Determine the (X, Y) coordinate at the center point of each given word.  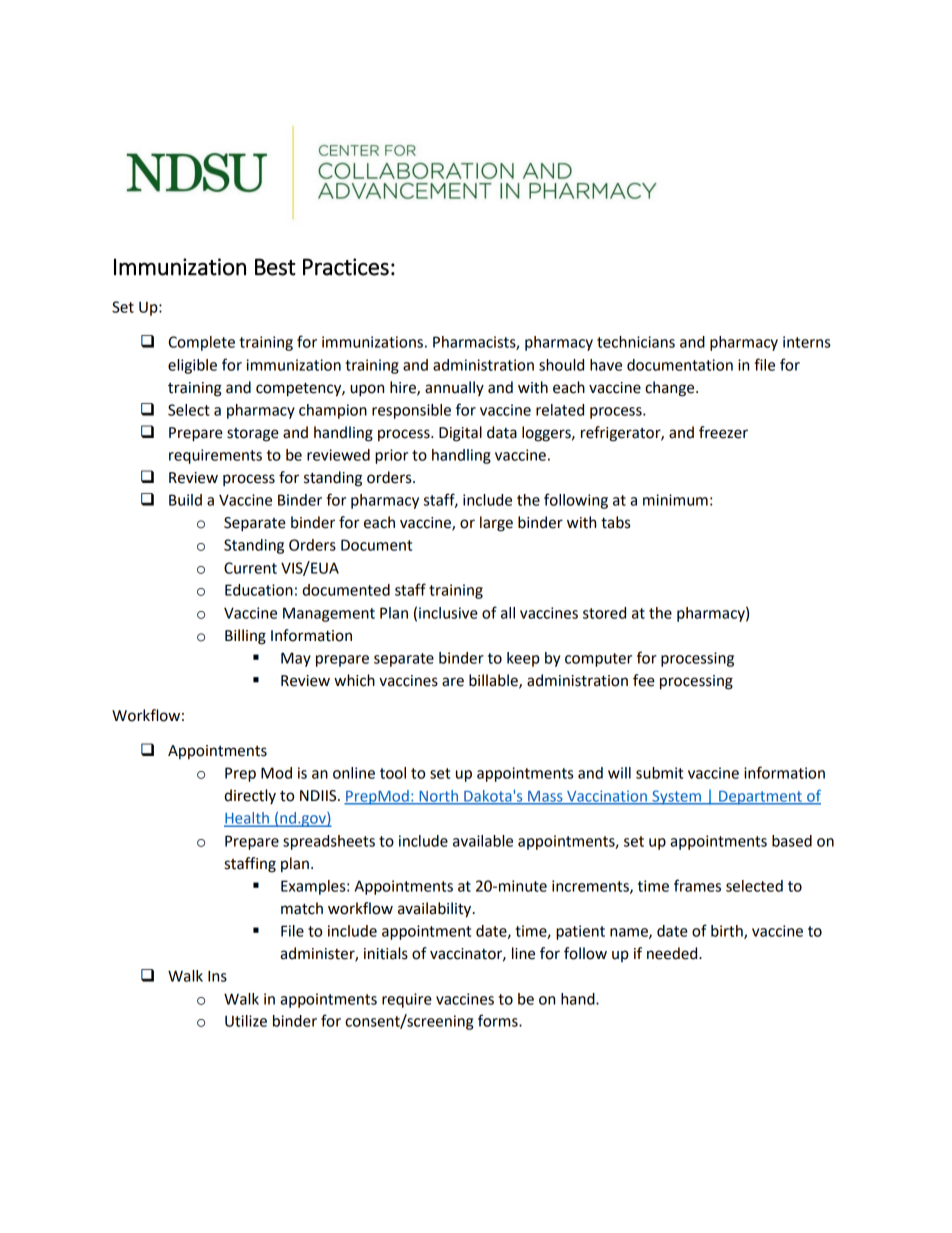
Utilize (246, 1021)
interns (806, 342)
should (561, 365)
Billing (245, 637)
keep (523, 659)
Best (275, 267)
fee (644, 680)
